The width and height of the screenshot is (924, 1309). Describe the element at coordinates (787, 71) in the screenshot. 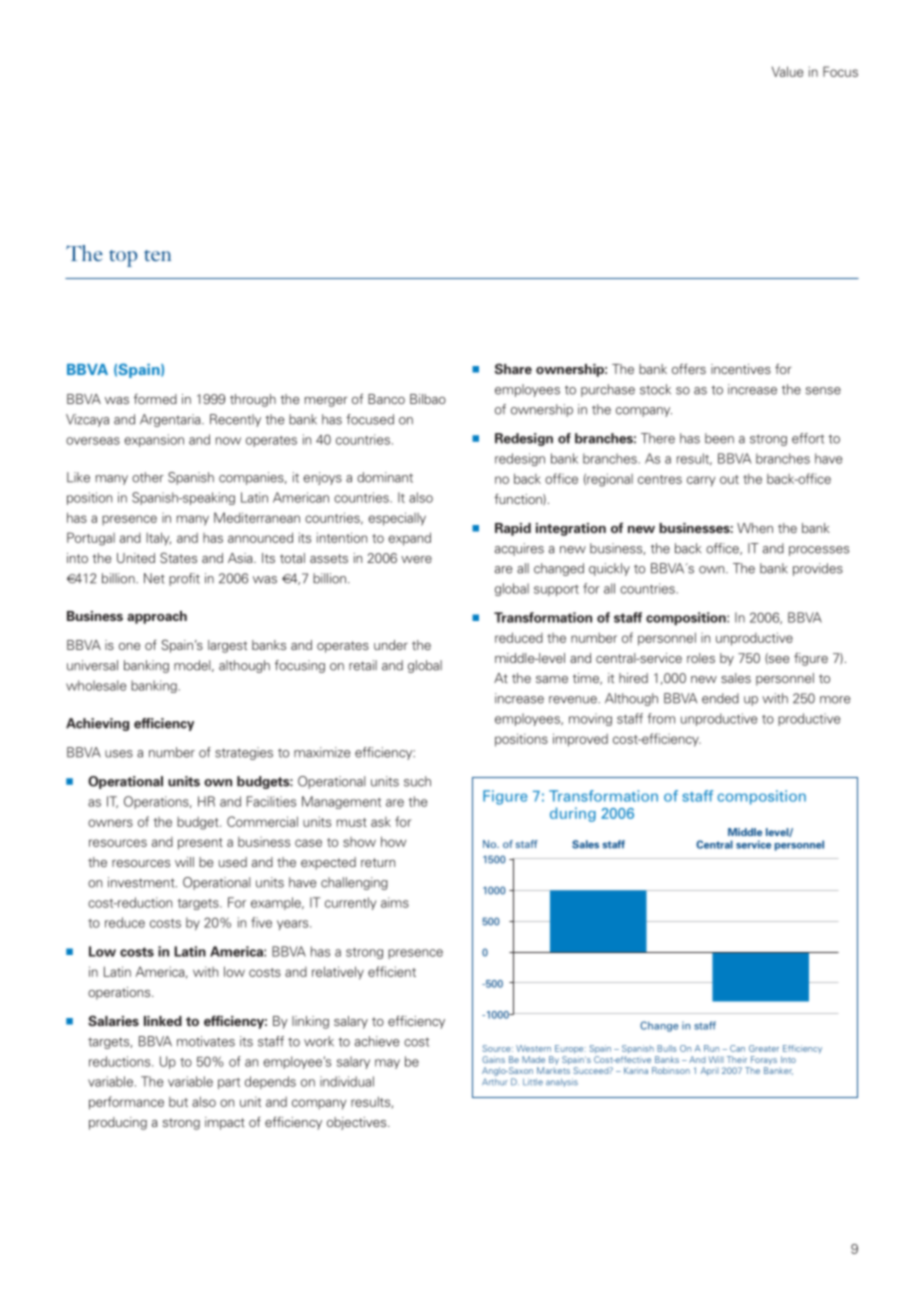

I see `Value` at that location.
